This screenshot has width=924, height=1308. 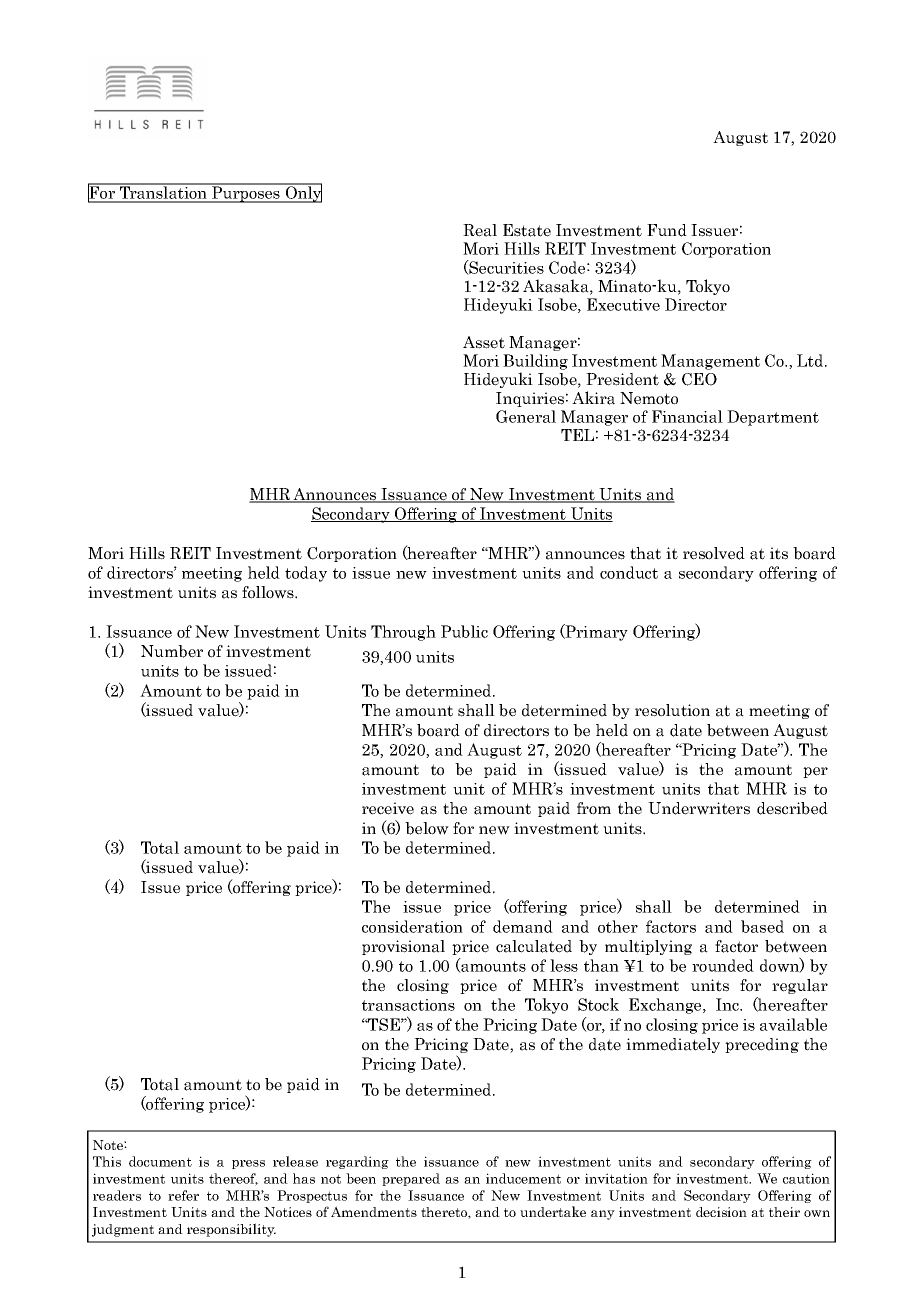 What do you see at coordinates (246, 193) in the screenshot?
I see `Purposes` at bounding box center [246, 193].
